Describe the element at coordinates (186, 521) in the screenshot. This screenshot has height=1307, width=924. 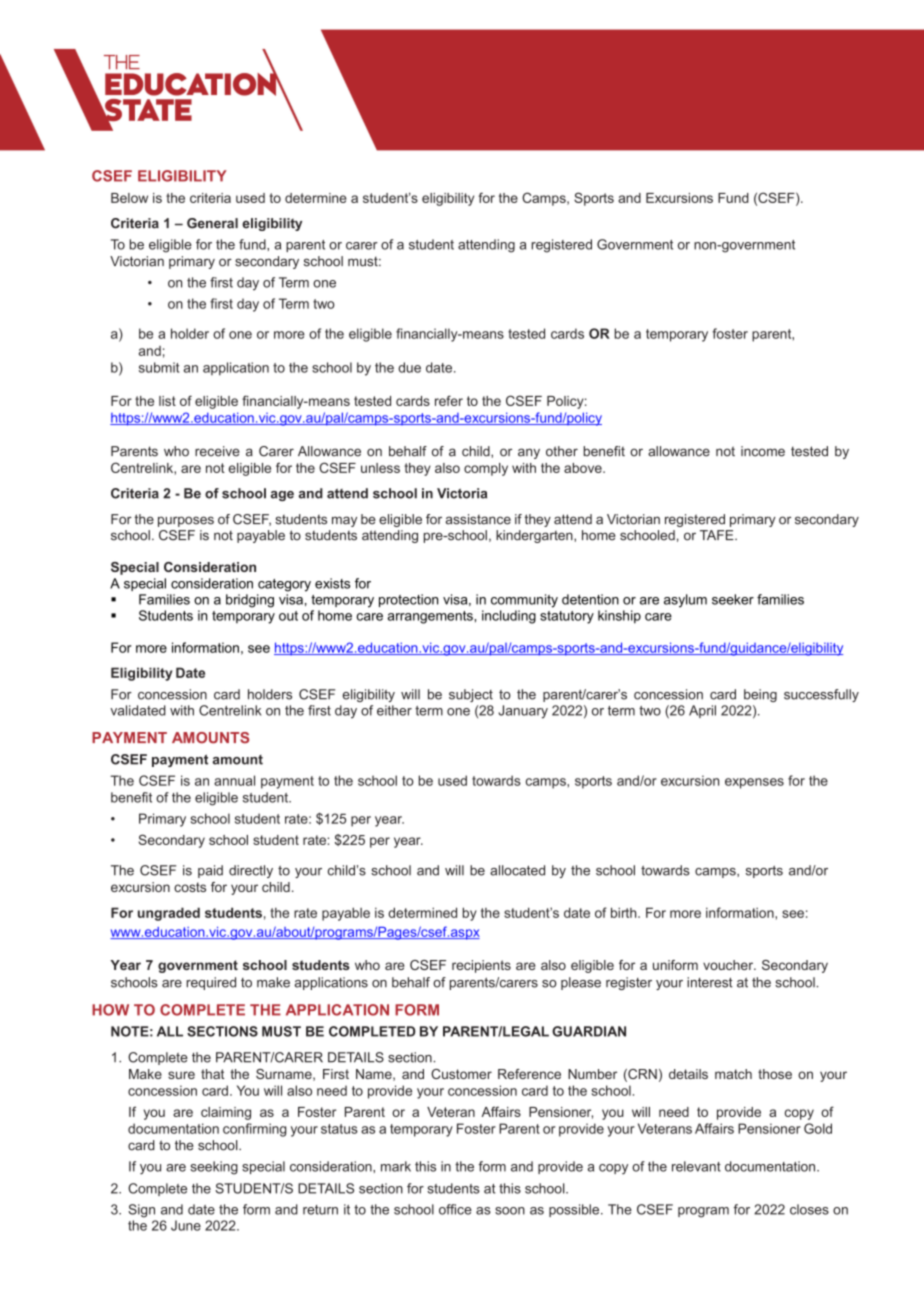
I see `purposes` at that location.
